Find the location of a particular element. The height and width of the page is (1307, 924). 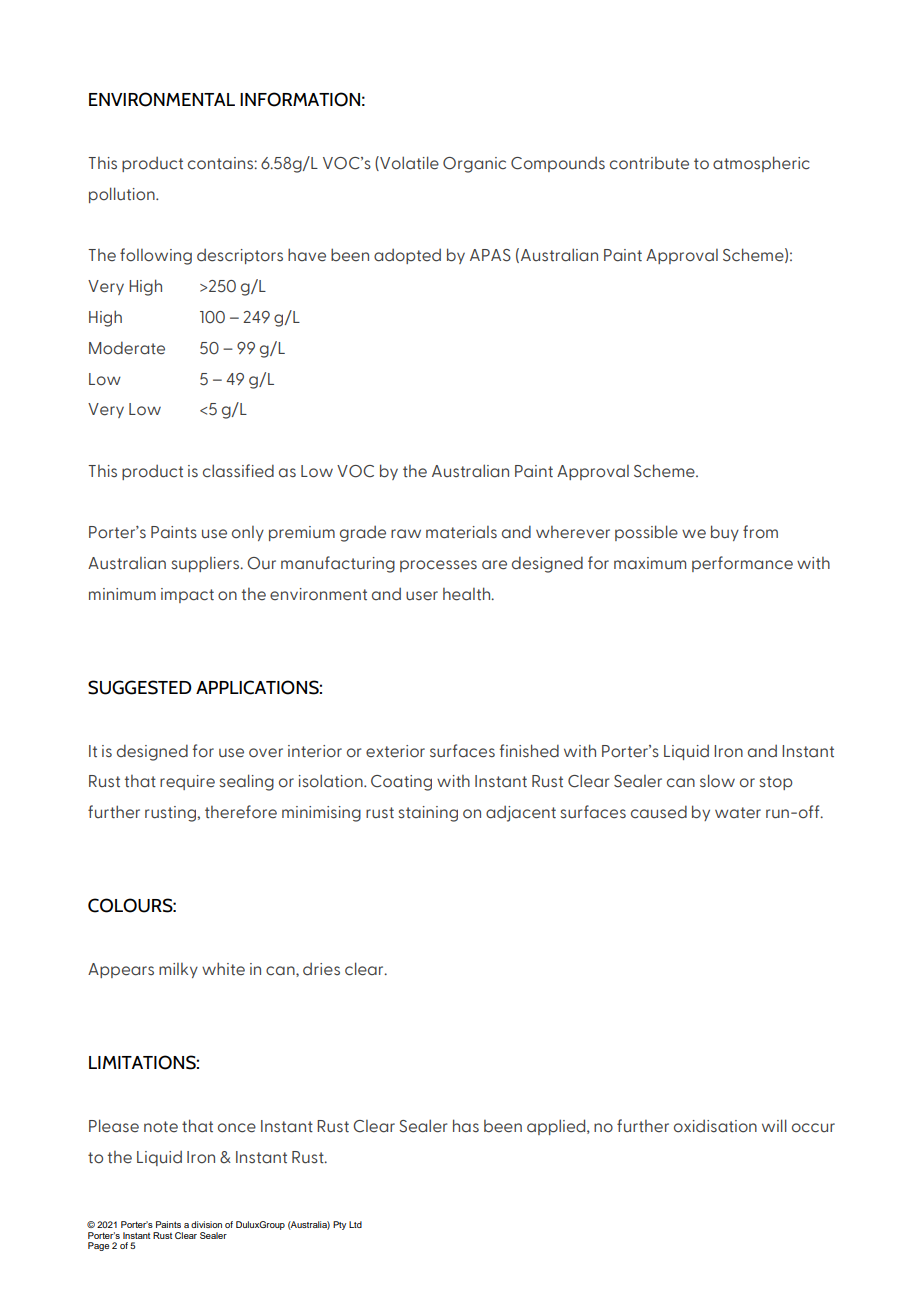

atmospheric is located at coordinates (761, 164).
